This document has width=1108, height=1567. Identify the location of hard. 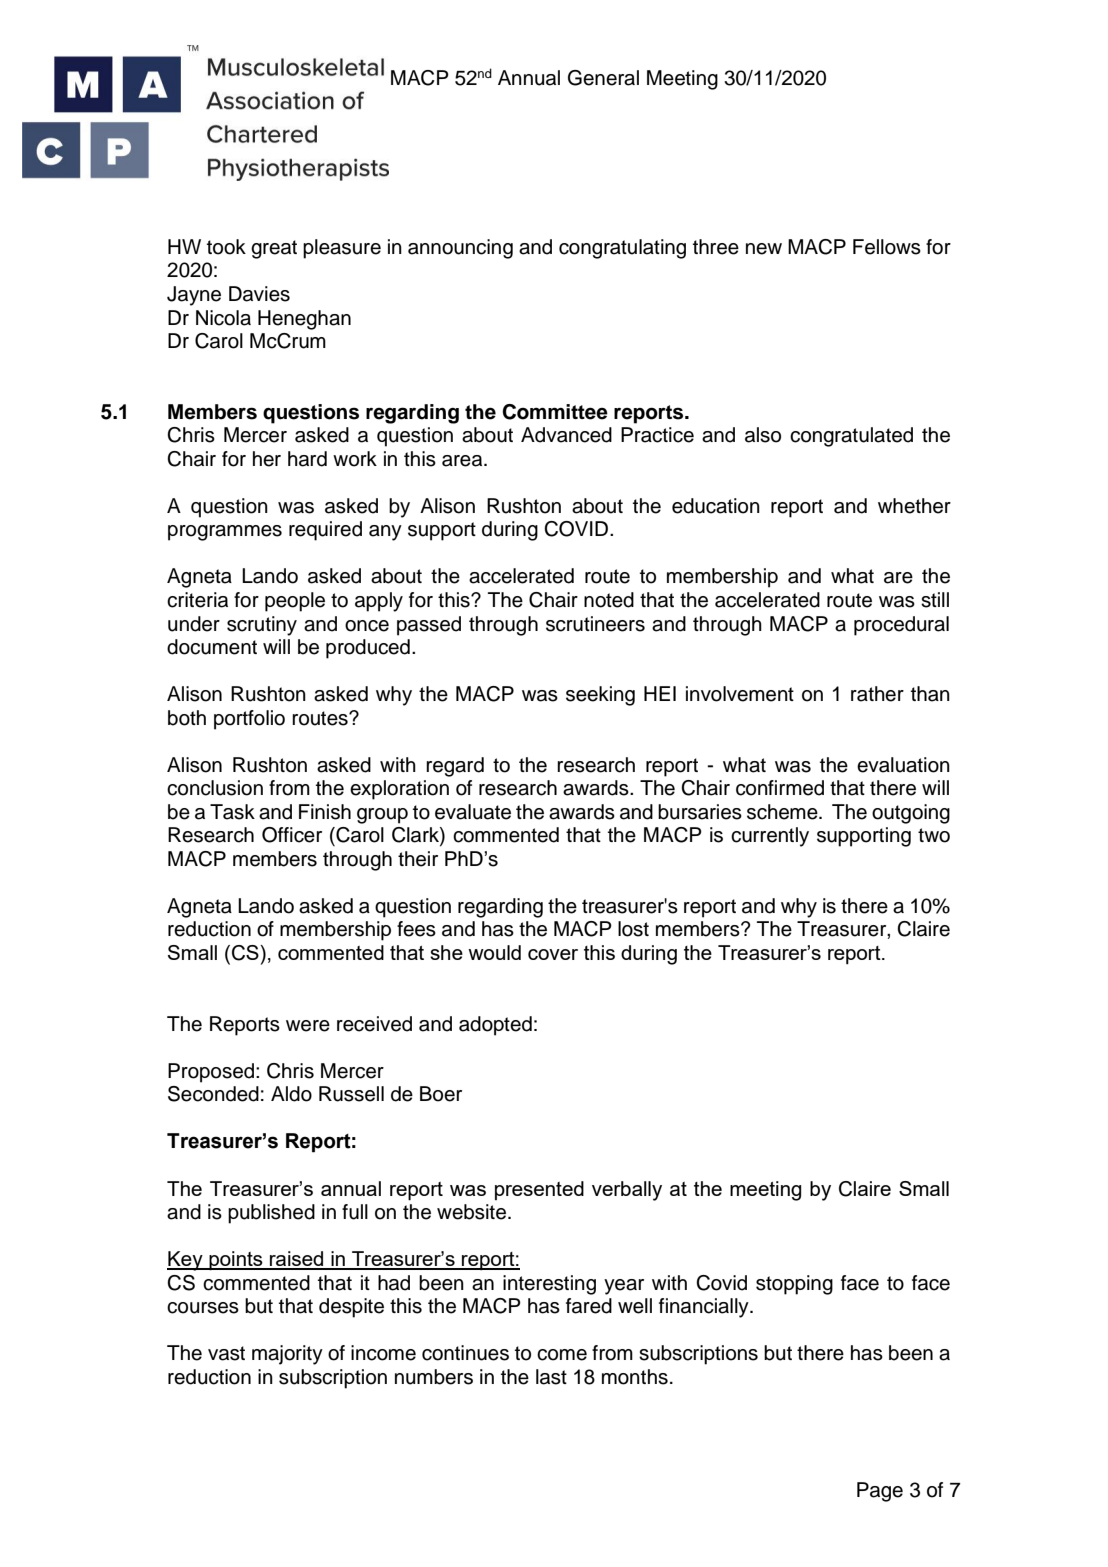
(307, 459).
